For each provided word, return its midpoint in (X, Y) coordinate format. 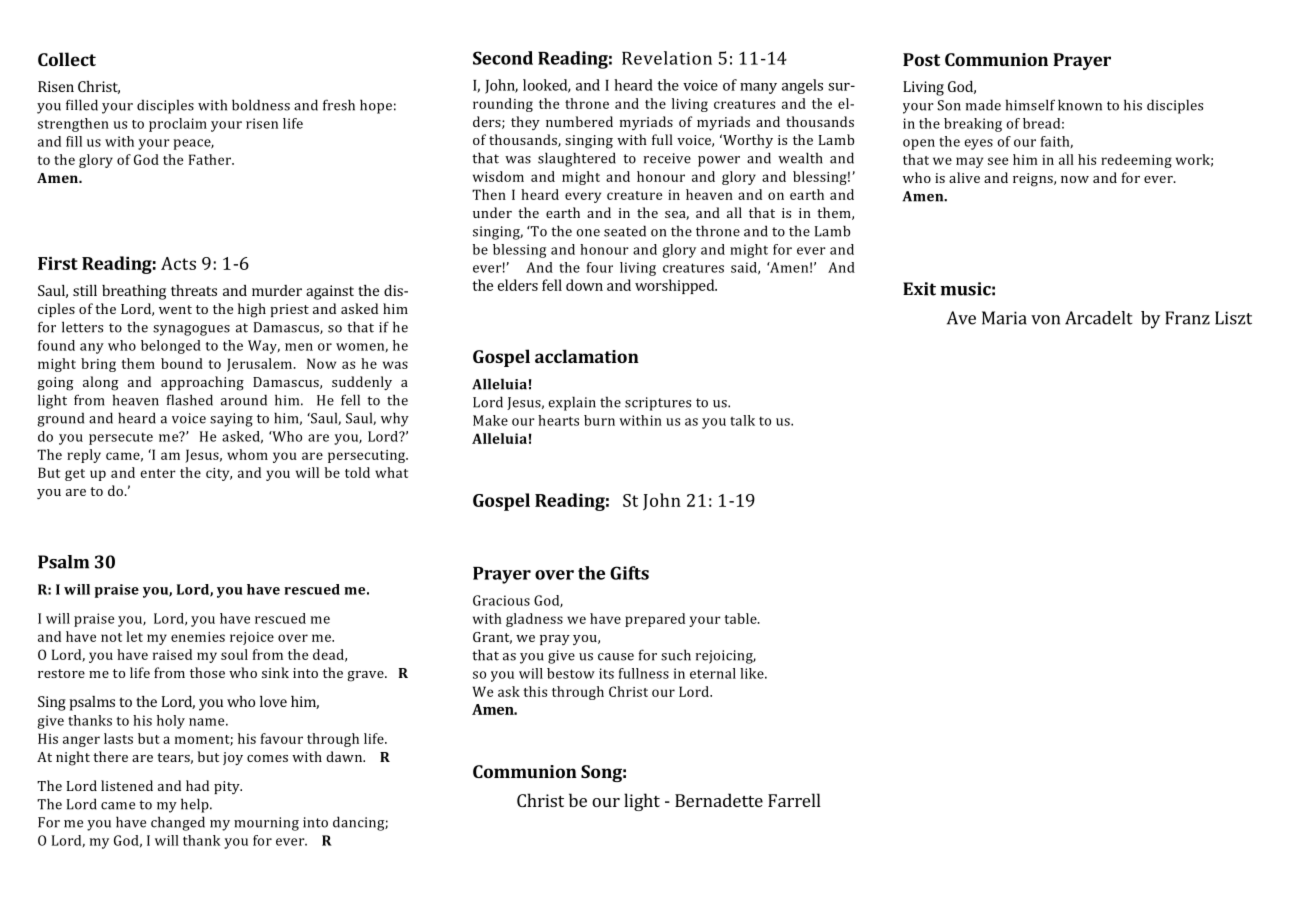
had (197, 785)
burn (599, 420)
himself (1030, 105)
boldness (261, 105)
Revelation (667, 58)
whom (247, 454)
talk (742, 420)
